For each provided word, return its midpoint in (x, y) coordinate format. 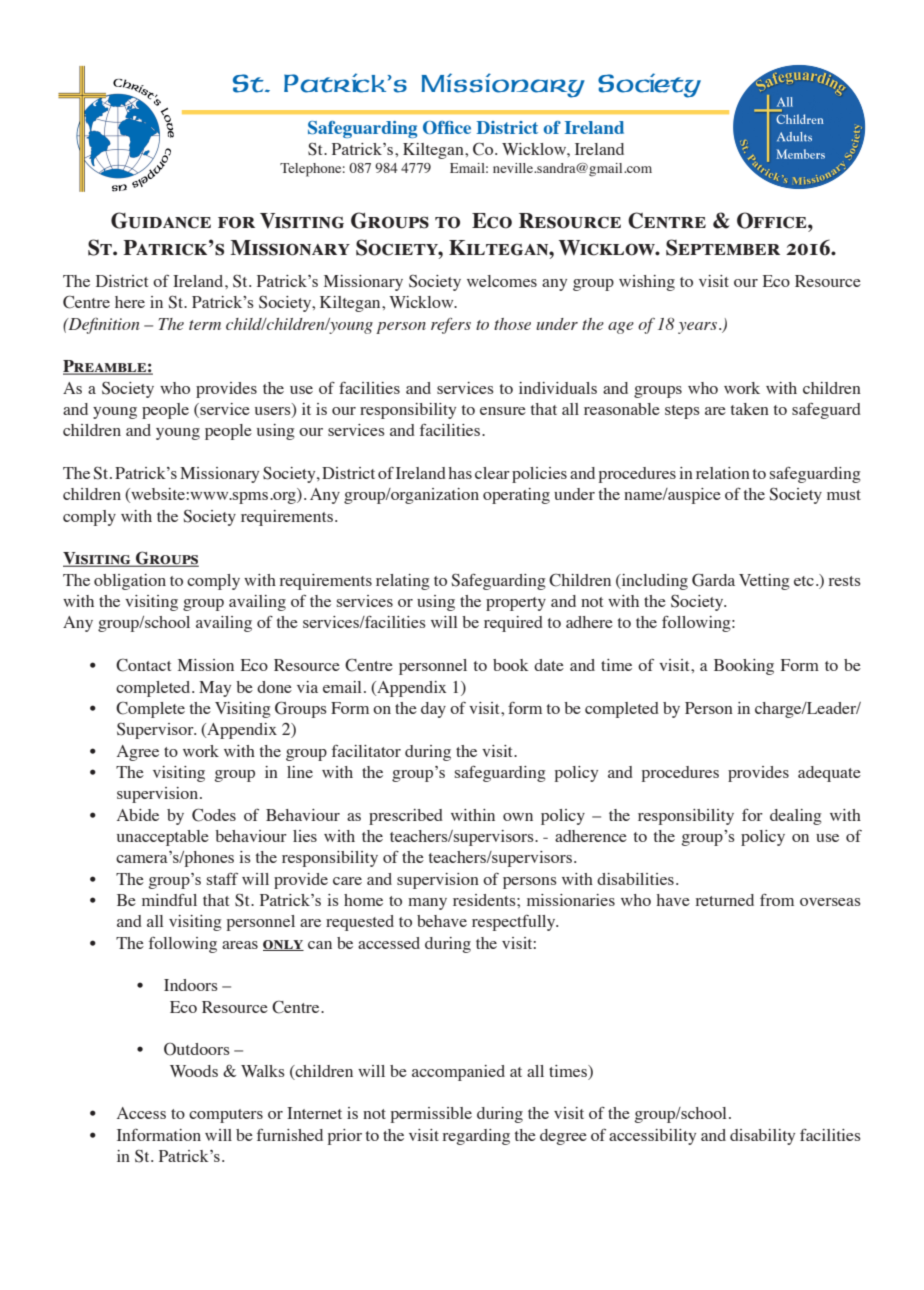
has (460, 473)
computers (226, 1116)
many (427, 904)
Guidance (161, 220)
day (433, 710)
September (723, 247)
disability (762, 1137)
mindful (169, 899)
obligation (130, 582)
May (215, 689)
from (777, 899)
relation (723, 473)
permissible (431, 1115)
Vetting (764, 582)
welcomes (502, 281)
